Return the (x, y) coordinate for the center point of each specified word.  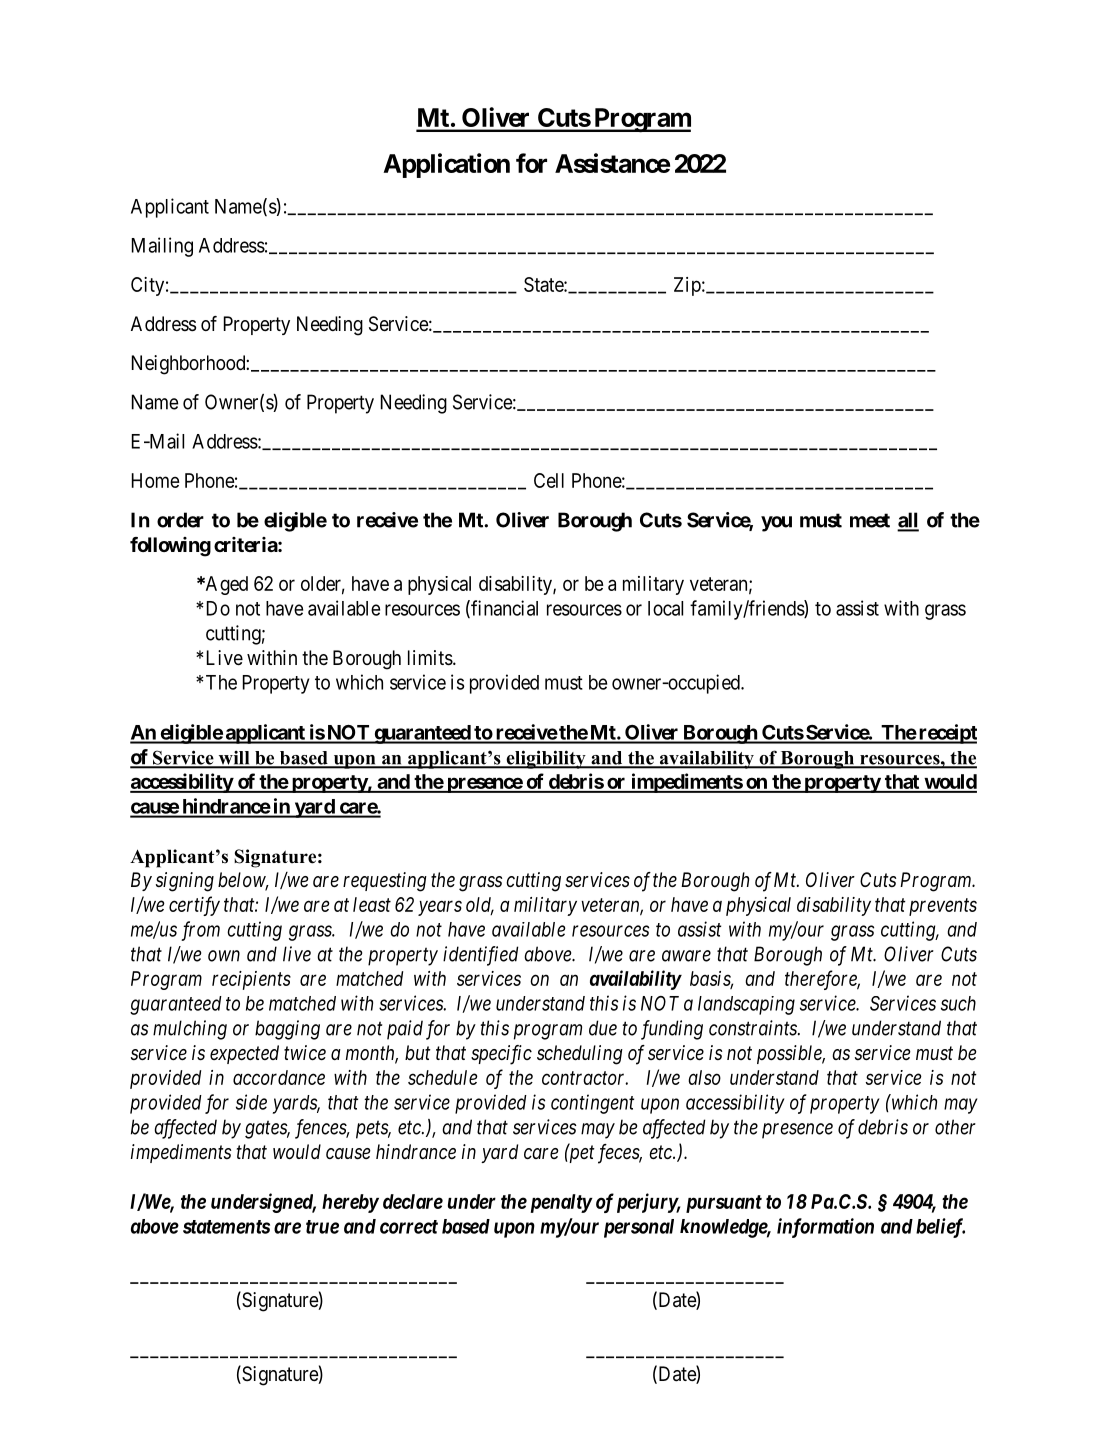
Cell (549, 480)
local (665, 608)
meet (870, 520)
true (322, 1227)
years (440, 908)
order (180, 520)
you (776, 524)
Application (446, 165)
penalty (559, 1203)
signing (185, 882)
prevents (943, 907)
